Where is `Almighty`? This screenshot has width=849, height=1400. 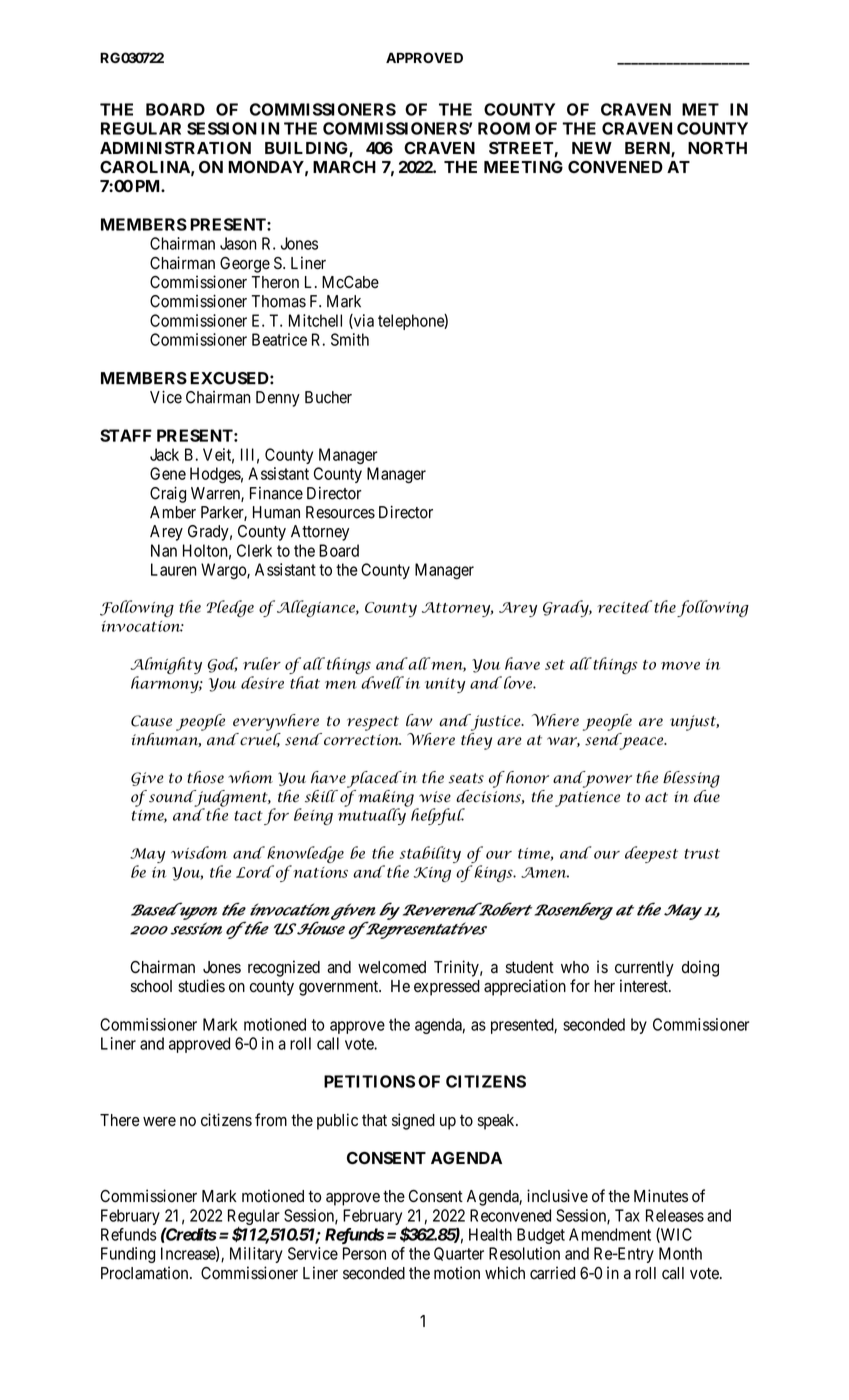 Almighty is located at coordinates (166, 665).
